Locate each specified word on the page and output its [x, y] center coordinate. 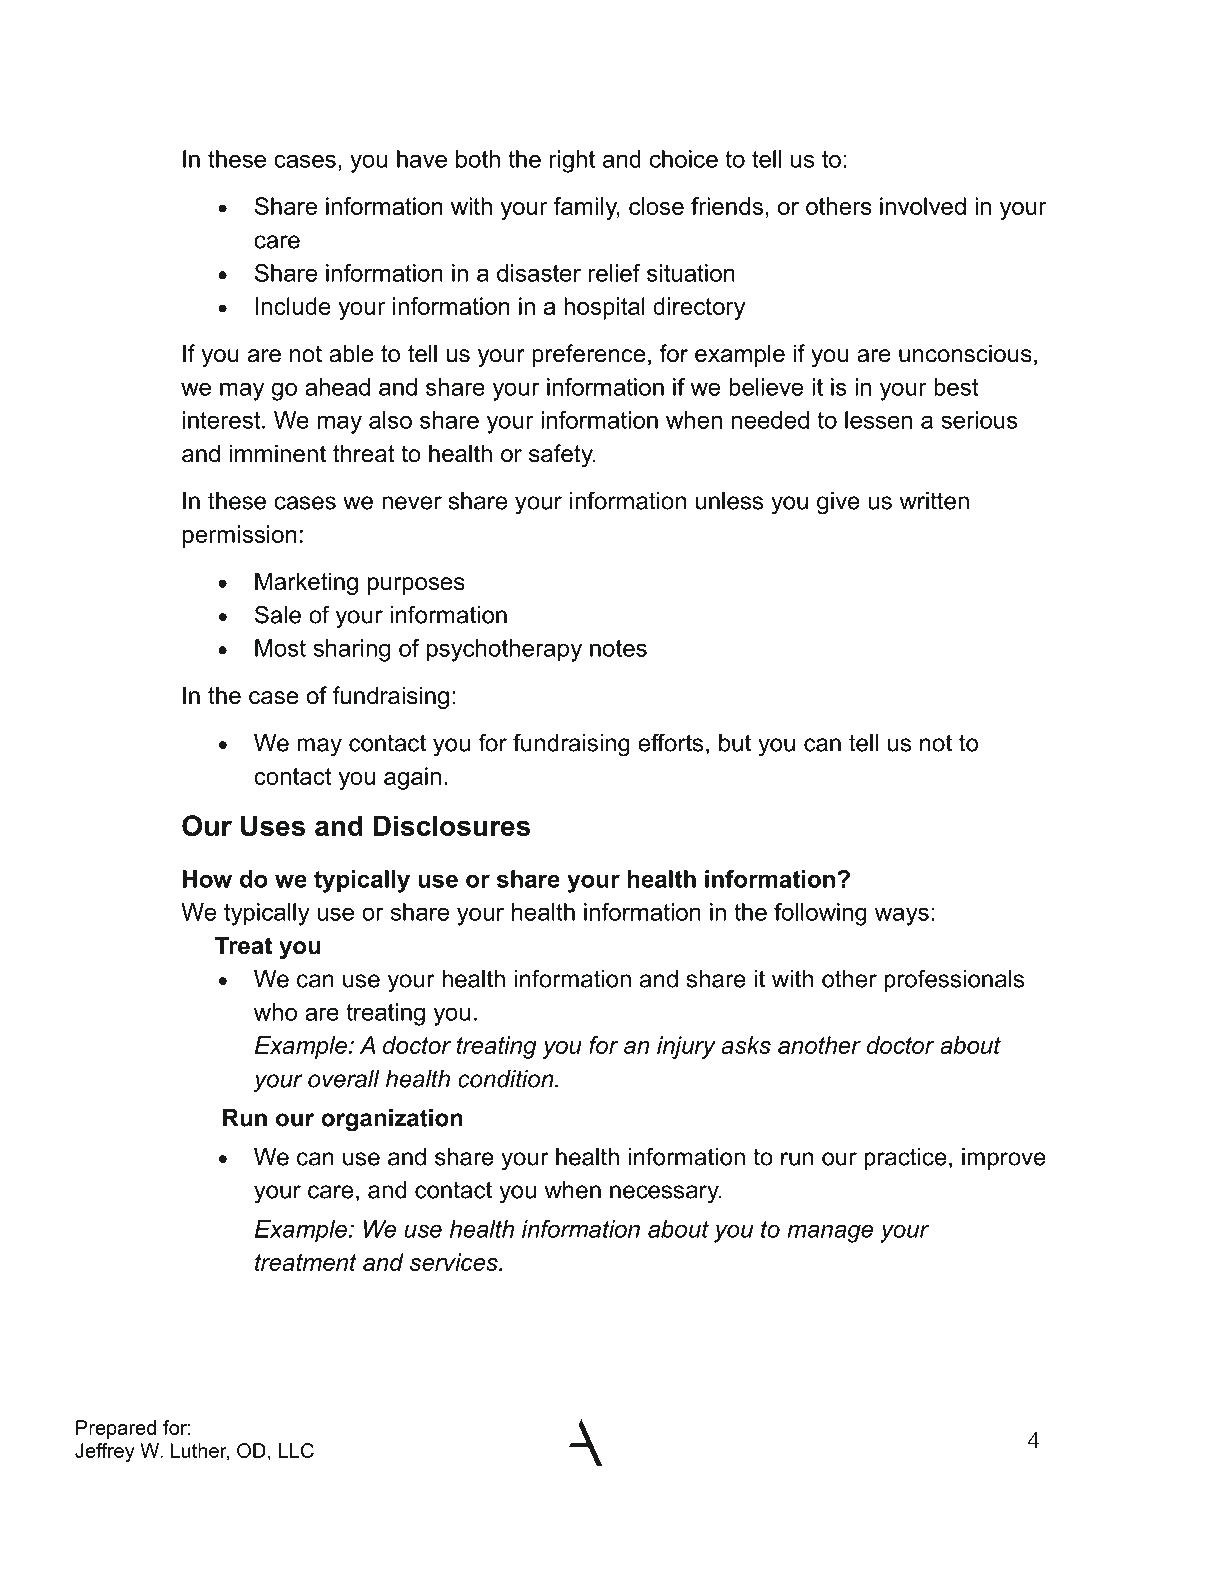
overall [344, 1079]
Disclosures [451, 825]
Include [293, 306]
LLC [296, 1450]
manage [830, 1233]
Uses [273, 825]
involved [923, 206]
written [934, 501]
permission [240, 536]
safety [562, 455]
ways [902, 916]
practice [905, 1159]
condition [507, 1079]
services [455, 1262]
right [572, 161]
